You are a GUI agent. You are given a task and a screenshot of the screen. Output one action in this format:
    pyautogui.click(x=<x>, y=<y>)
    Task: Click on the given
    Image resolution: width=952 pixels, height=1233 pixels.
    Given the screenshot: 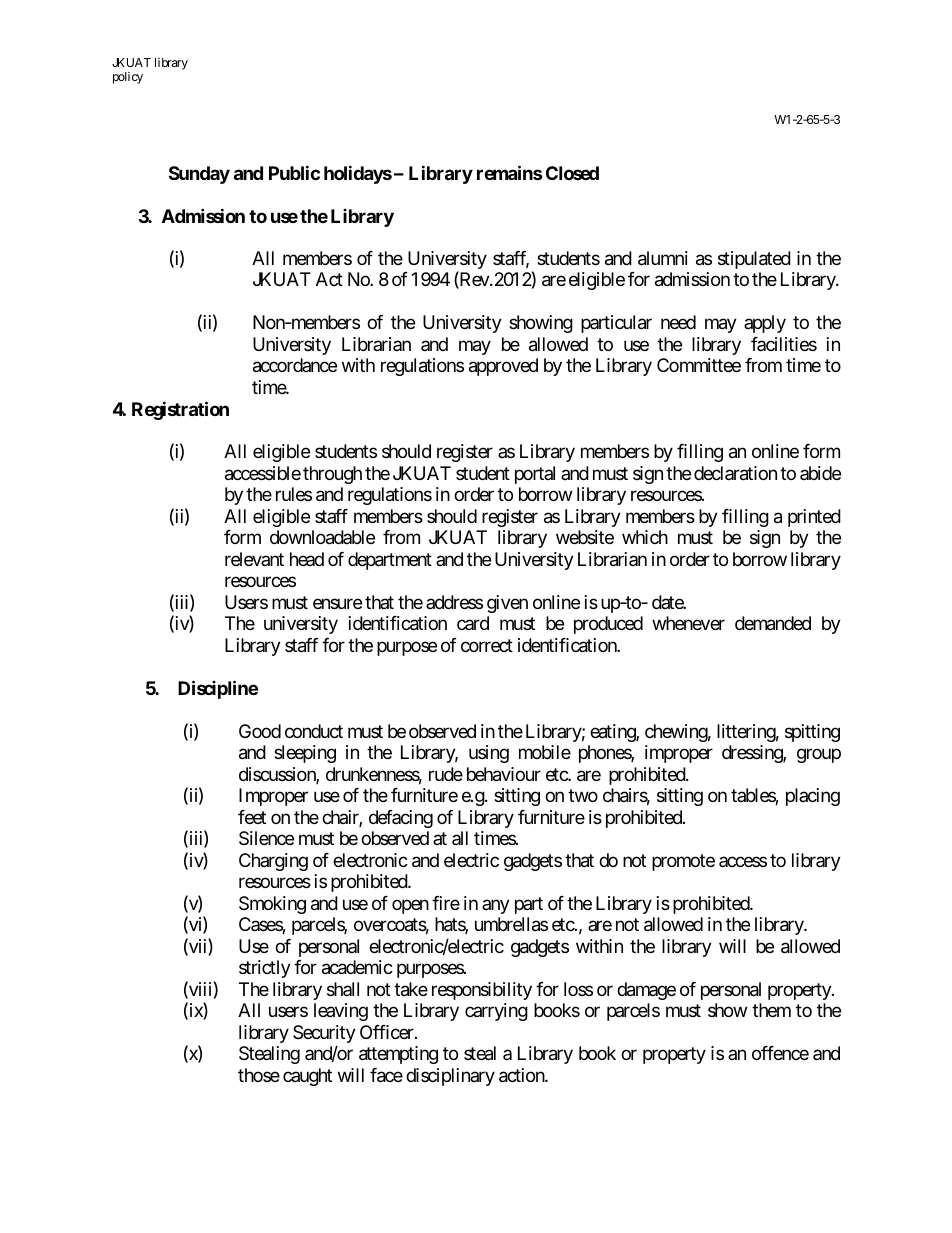 What is the action you would take?
    pyautogui.click(x=507, y=604)
